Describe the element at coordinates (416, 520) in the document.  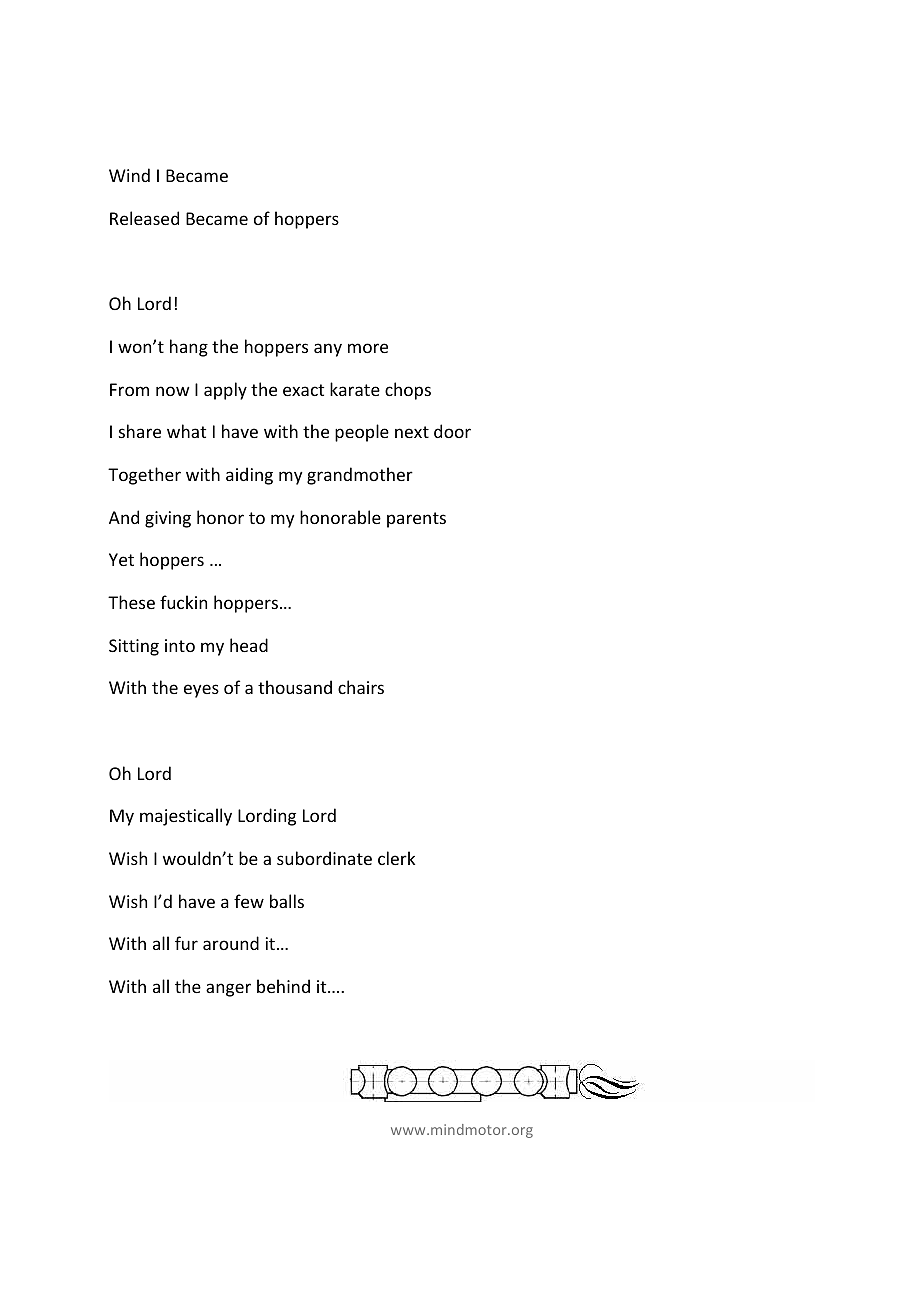
I see `parents` at that location.
